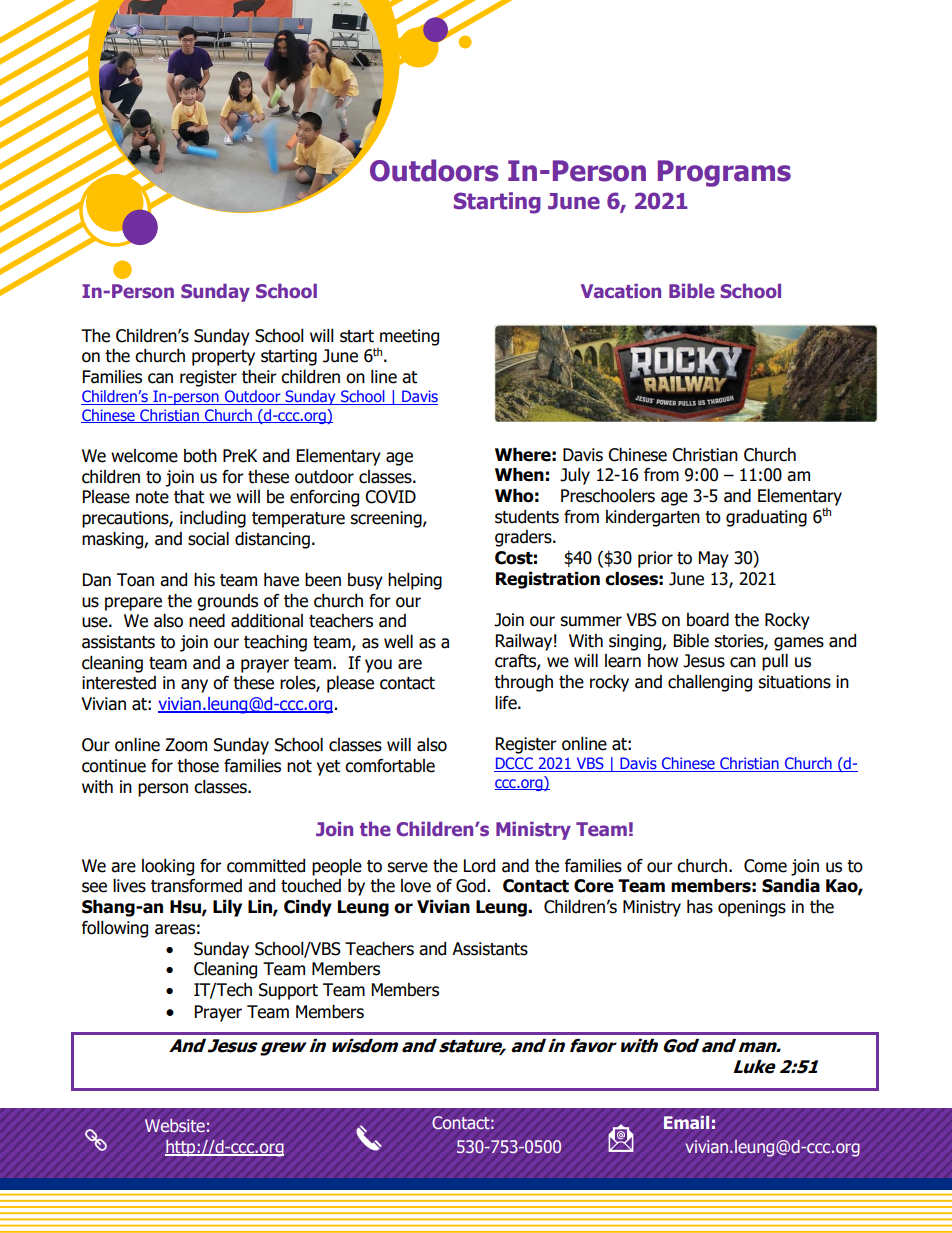 The width and height of the screenshot is (952, 1233). What do you see at coordinates (409, 337) in the screenshot?
I see `meeting` at bounding box center [409, 337].
